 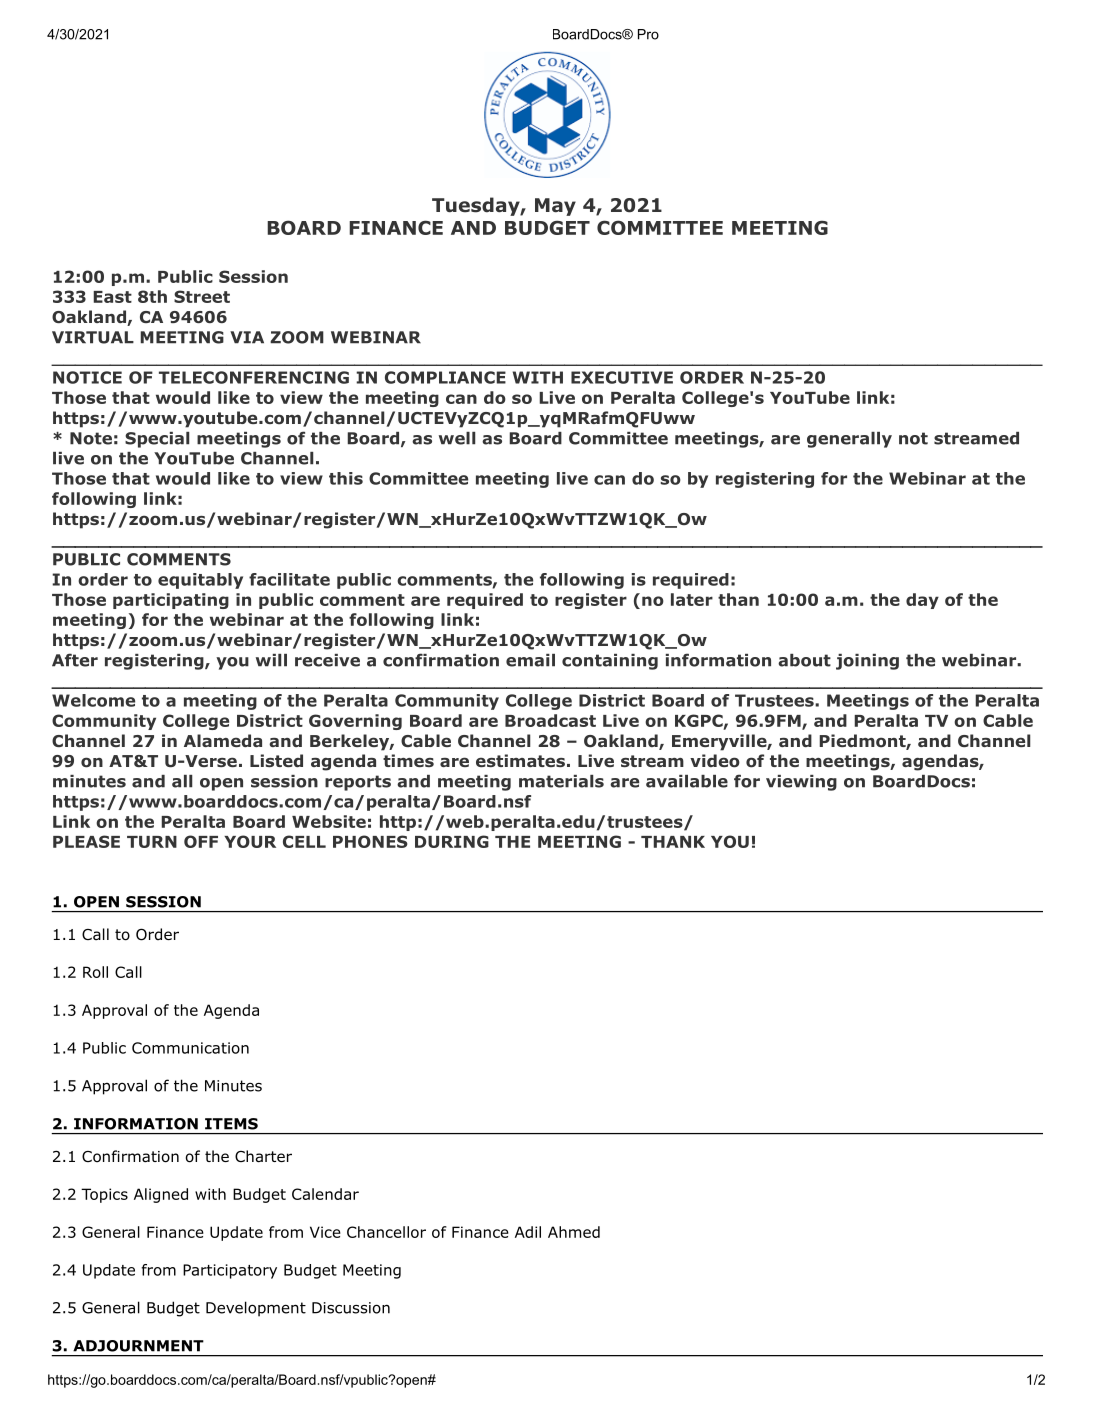 I want to click on ADJOURNMENT, so click(x=138, y=1346).
